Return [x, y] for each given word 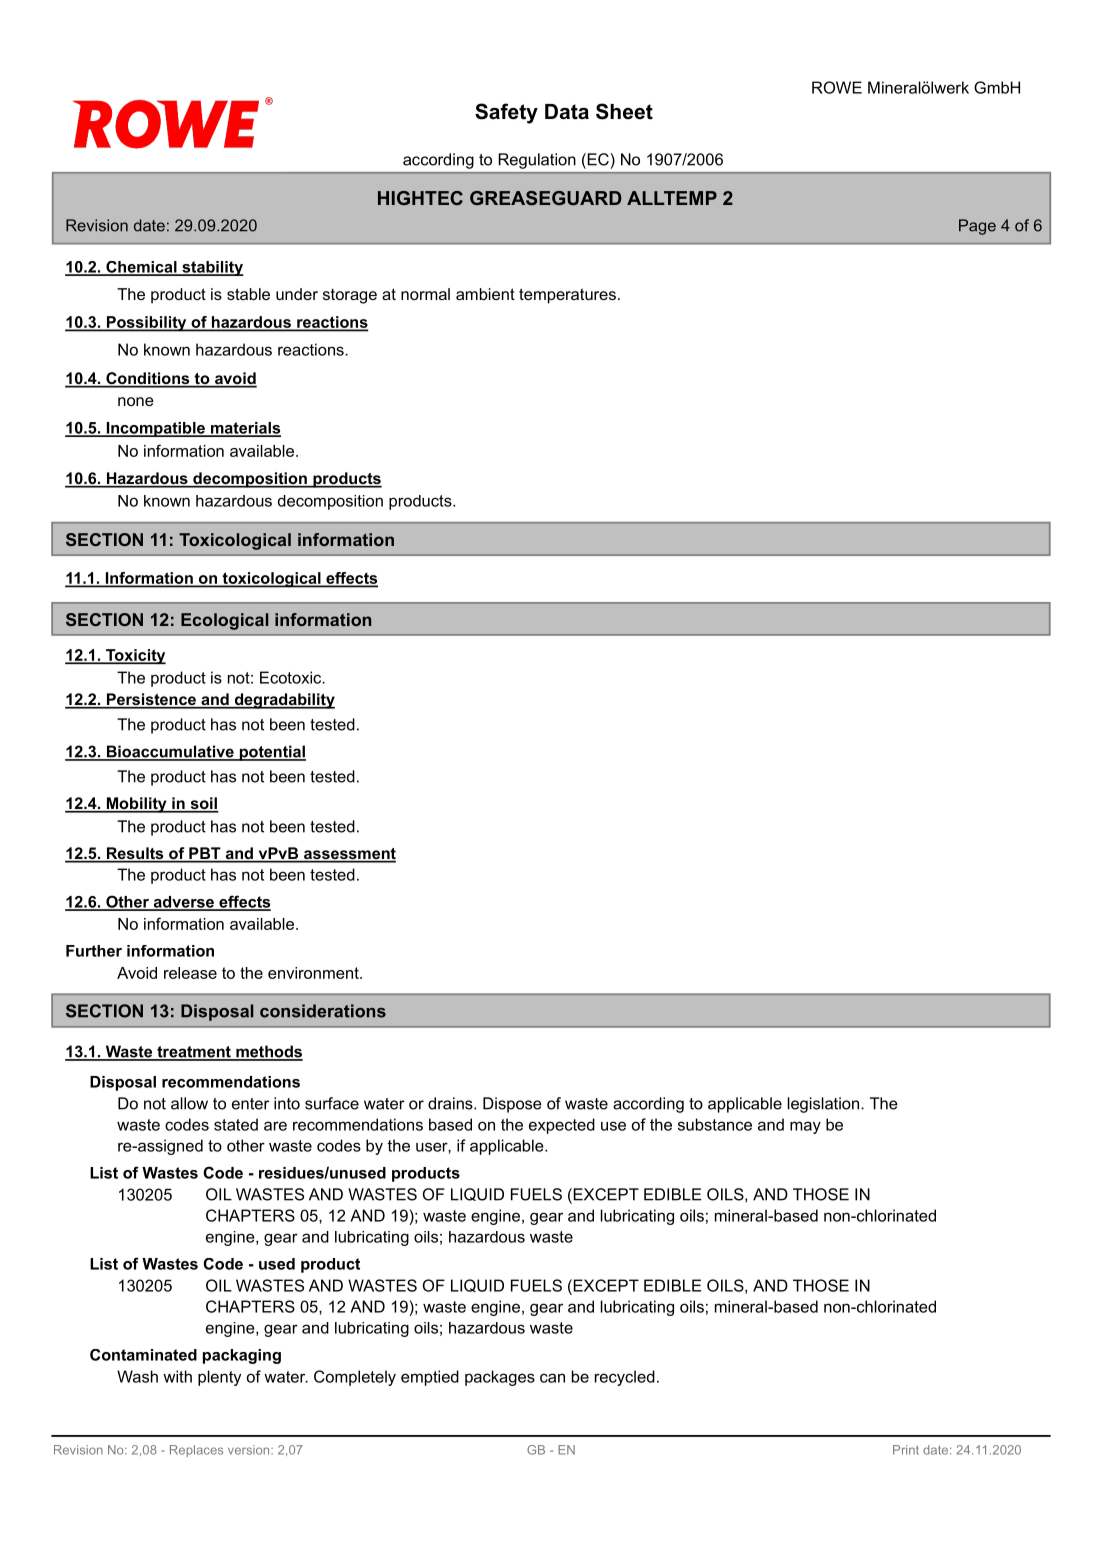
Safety [506, 113]
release [190, 973]
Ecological [224, 621]
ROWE [837, 87]
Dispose [512, 1105]
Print [906, 1450]
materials [244, 429]
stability [212, 268]
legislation [825, 1105]
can [552, 1378]
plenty [219, 1378]
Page [977, 227]
